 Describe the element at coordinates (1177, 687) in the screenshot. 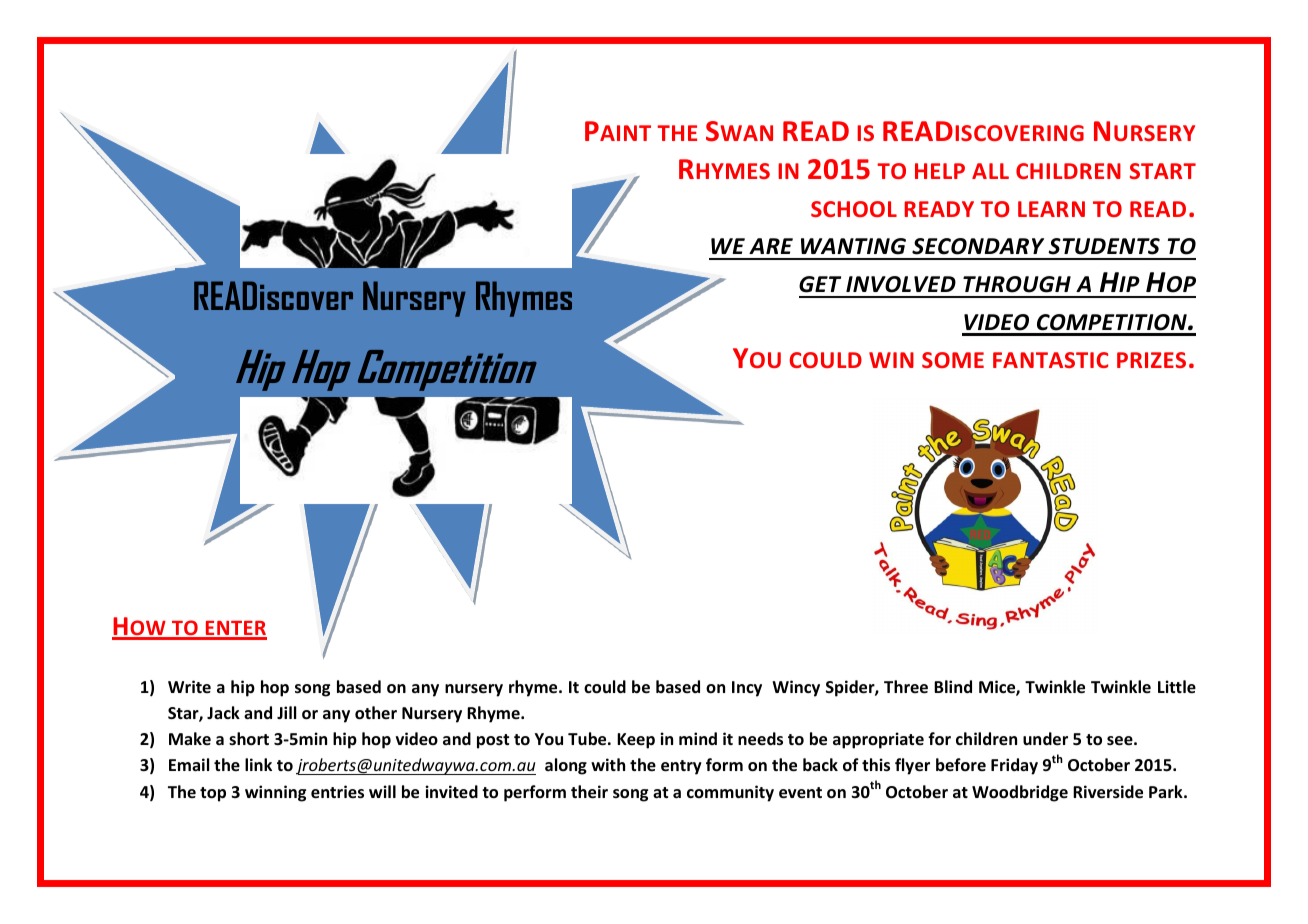

I see `Little` at that location.
